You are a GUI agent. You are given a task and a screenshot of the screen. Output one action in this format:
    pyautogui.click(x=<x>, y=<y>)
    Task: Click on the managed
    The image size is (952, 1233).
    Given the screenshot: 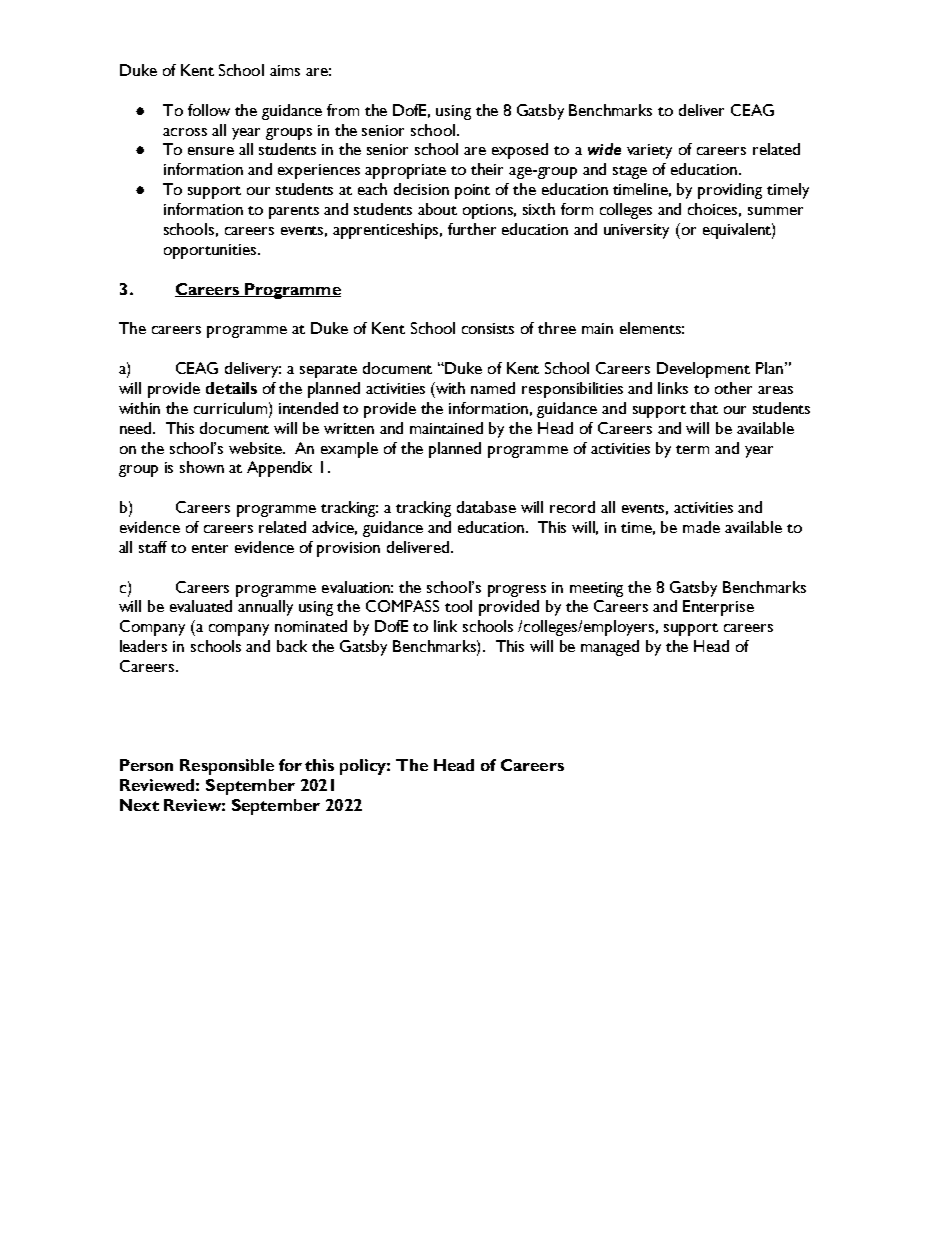 What is the action you would take?
    pyautogui.click(x=610, y=648)
